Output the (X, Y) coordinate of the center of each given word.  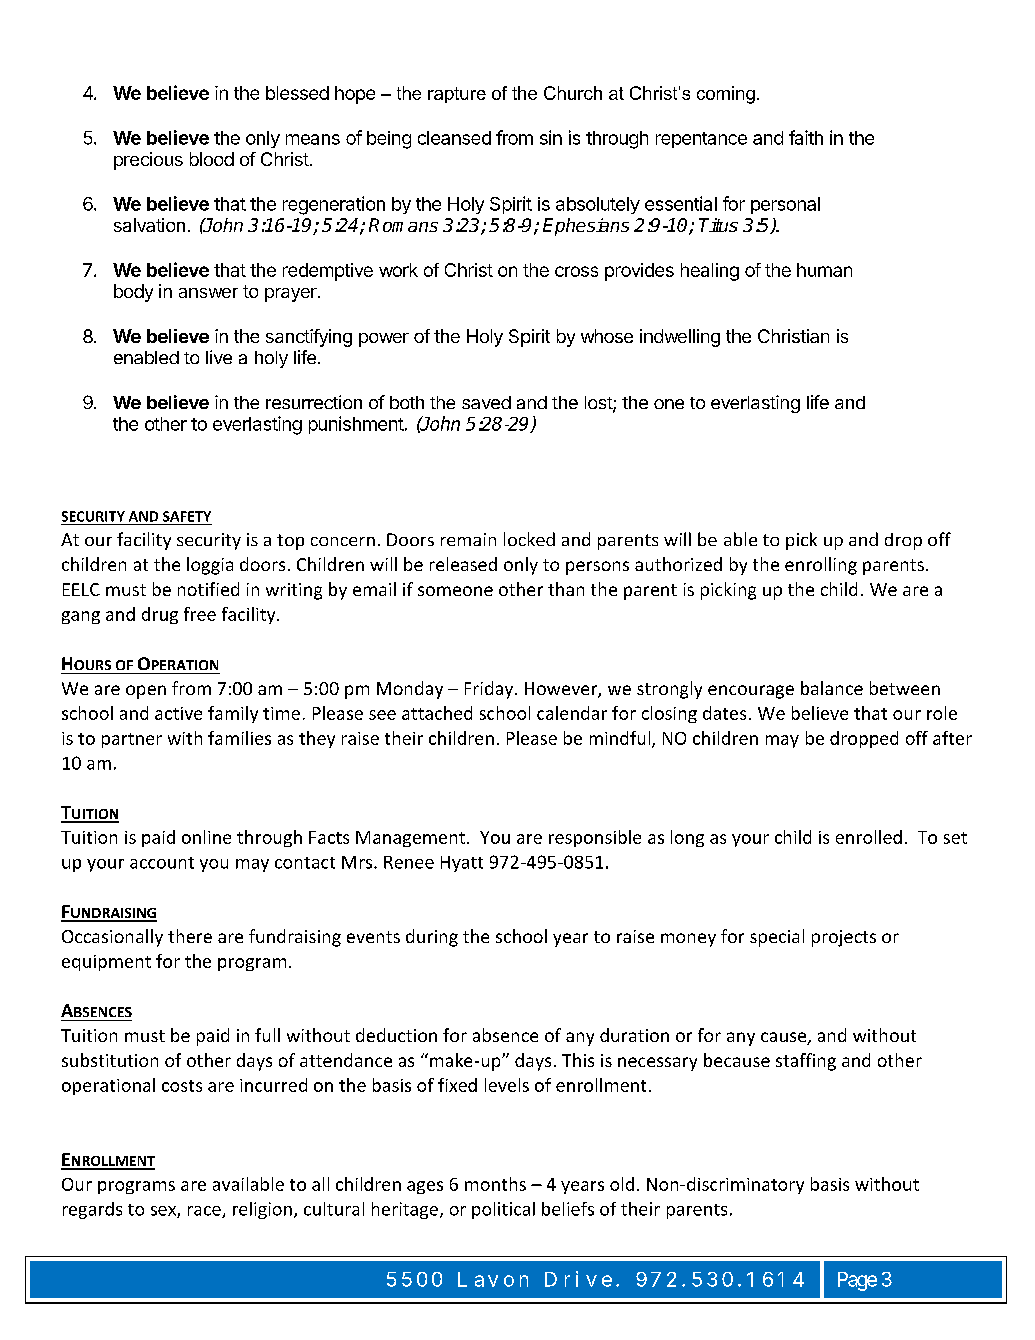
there (190, 936)
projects (844, 938)
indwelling (680, 338)
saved (486, 402)
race (205, 1212)
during (432, 938)
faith (806, 137)
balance (832, 688)
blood (212, 159)
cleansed (454, 138)
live (219, 357)
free (200, 614)
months (495, 1184)
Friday (490, 690)
